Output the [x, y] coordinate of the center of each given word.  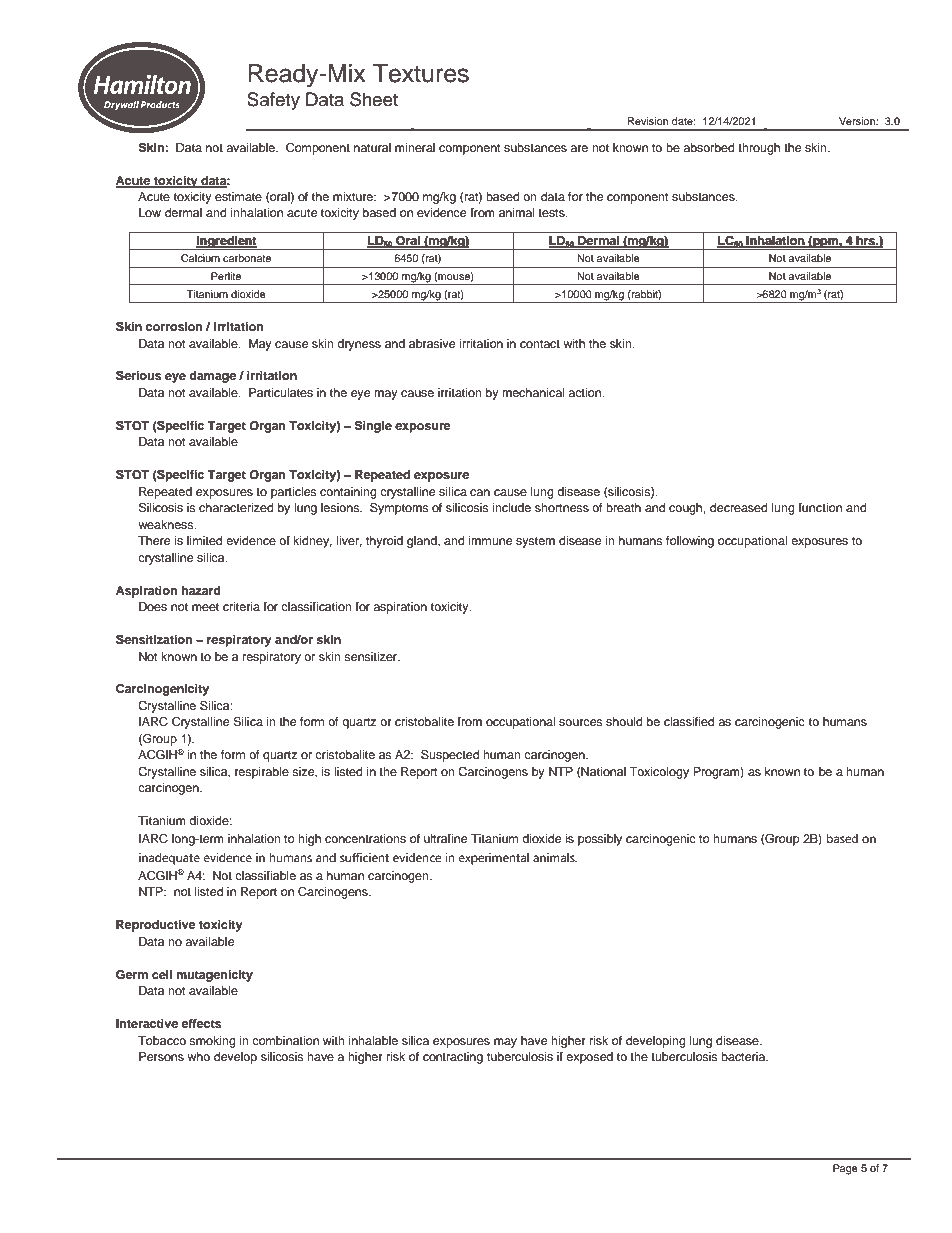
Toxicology [659, 773]
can [480, 492]
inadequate [169, 859]
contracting [453, 1058]
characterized [236, 507]
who [198, 1056]
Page [845, 1169]
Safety [273, 101]
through [759, 149]
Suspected [450, 755]
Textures [421, 73]
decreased [739, 507]
